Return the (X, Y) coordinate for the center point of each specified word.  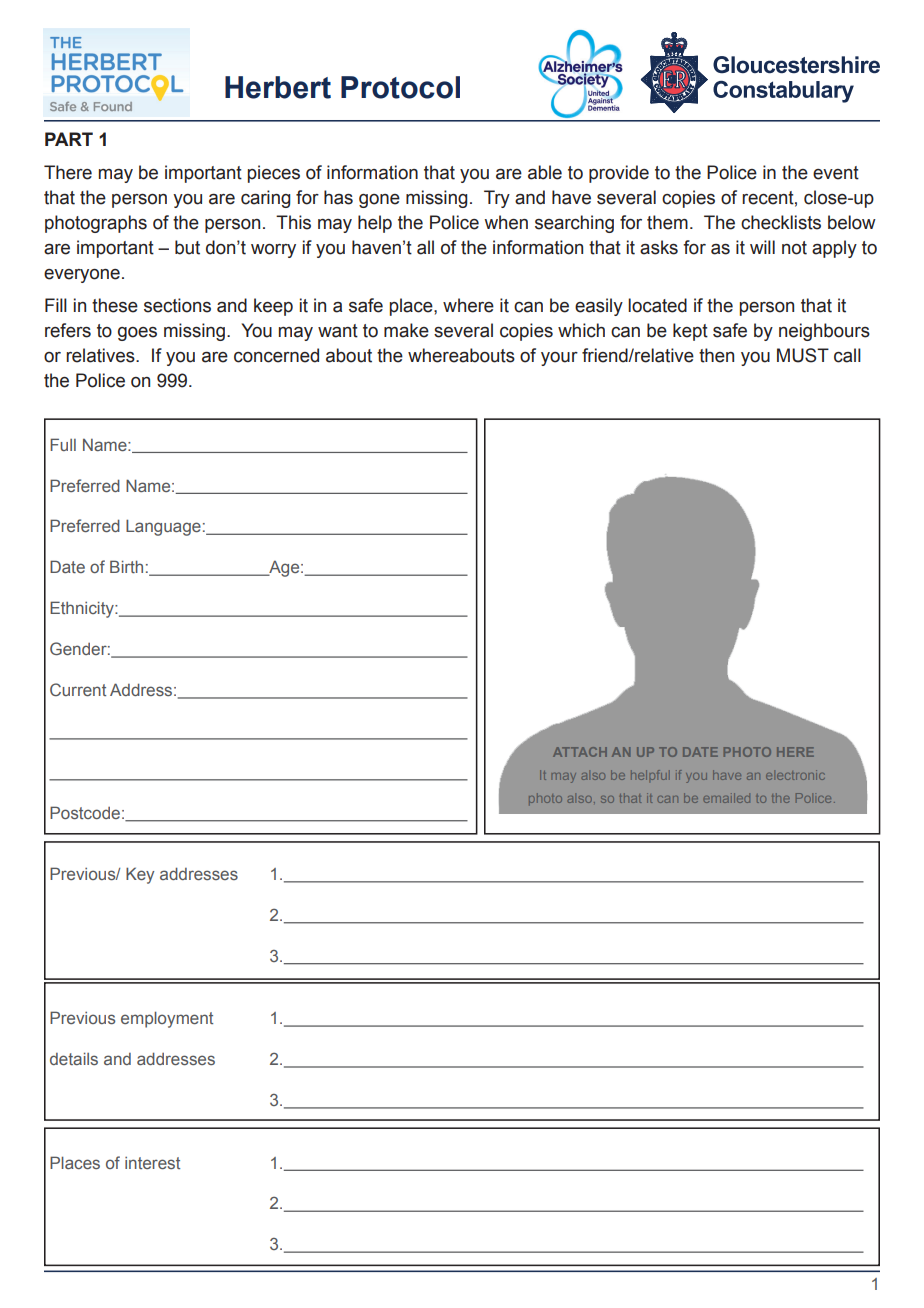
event (836, 173)
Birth (126, 566)
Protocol (400, 87)
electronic (795, 775)
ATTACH (580, 752)
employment (167, 1019)
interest (152, 1163)
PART (69, 139)
